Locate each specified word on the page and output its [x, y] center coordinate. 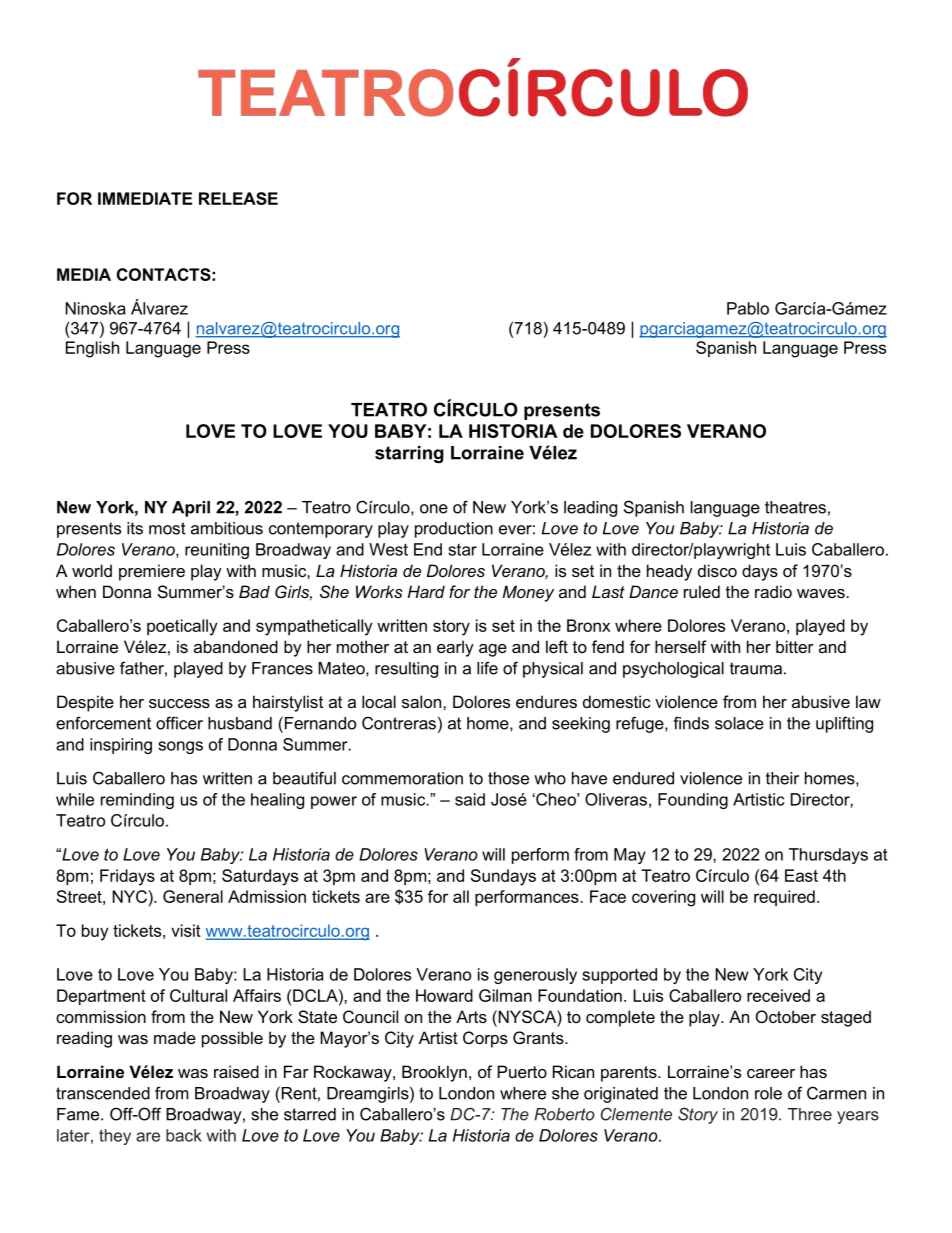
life [487, 668]
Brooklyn [434, 1073]
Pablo [748, 308]
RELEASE [238, 198]
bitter [795, 646]
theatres [795, 507]
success [179, 703]
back [184, 1135]
